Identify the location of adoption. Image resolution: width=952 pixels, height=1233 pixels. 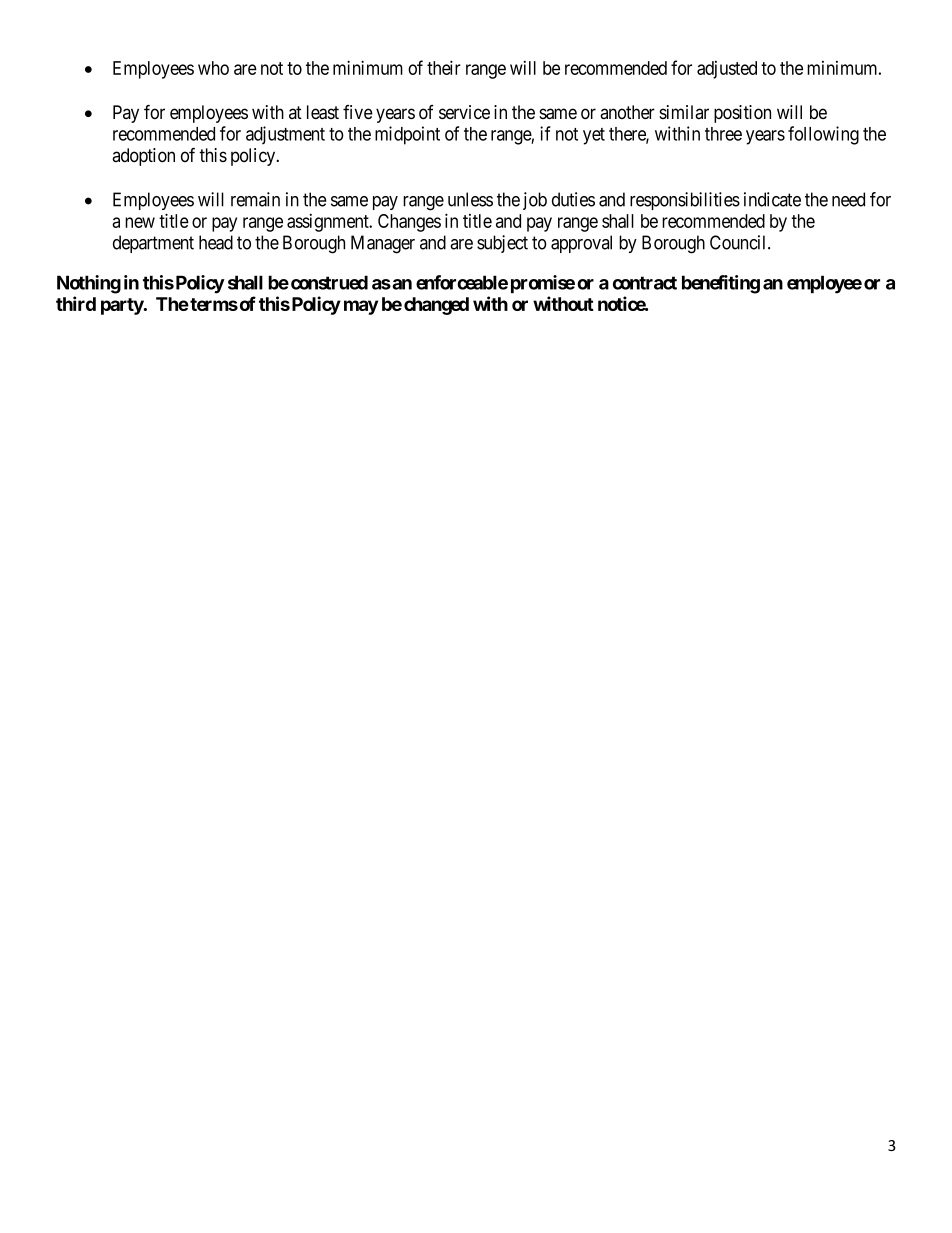
(143, 157).
